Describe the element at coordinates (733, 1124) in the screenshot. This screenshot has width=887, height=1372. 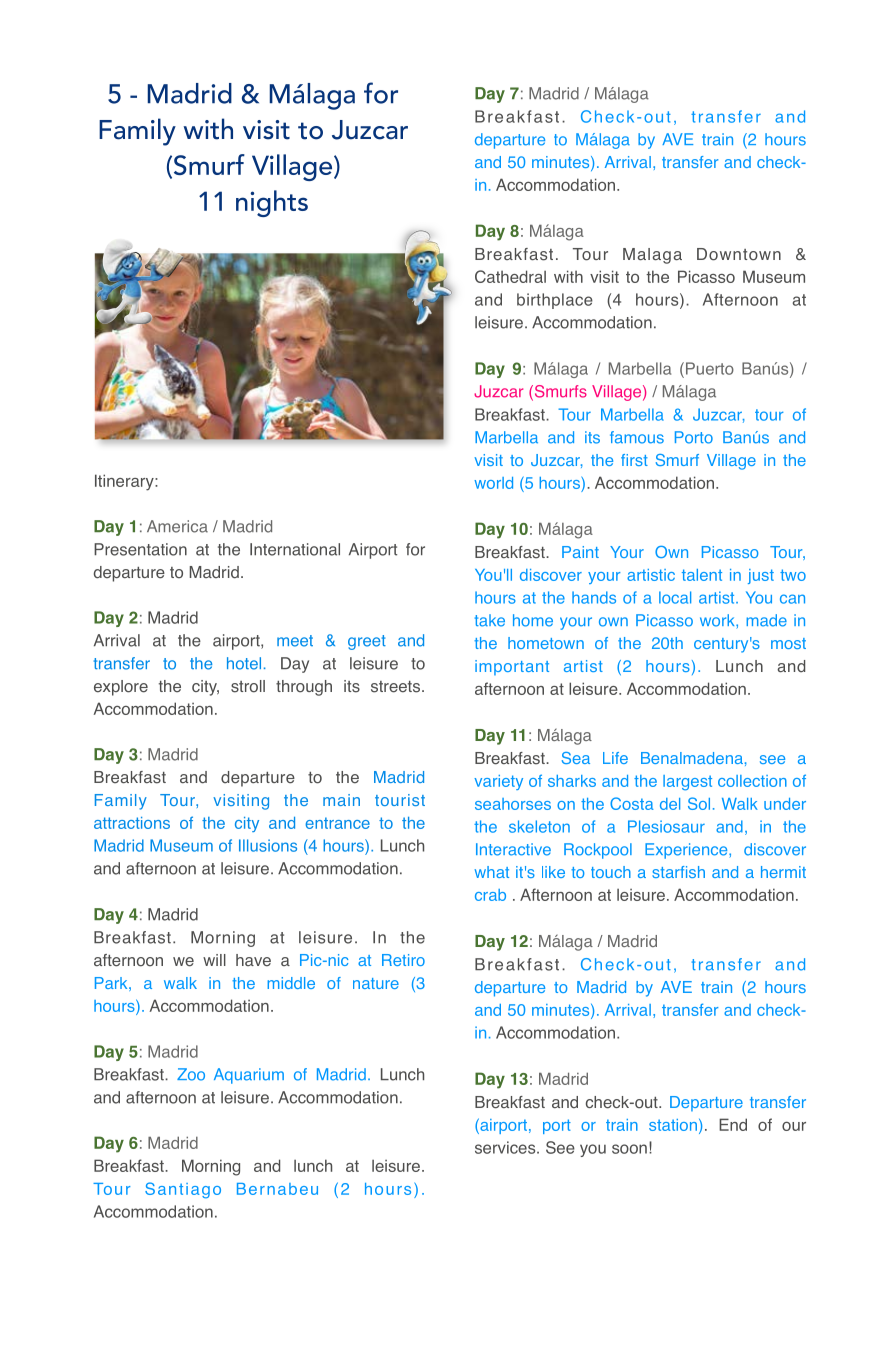
I see `End` at that location.
